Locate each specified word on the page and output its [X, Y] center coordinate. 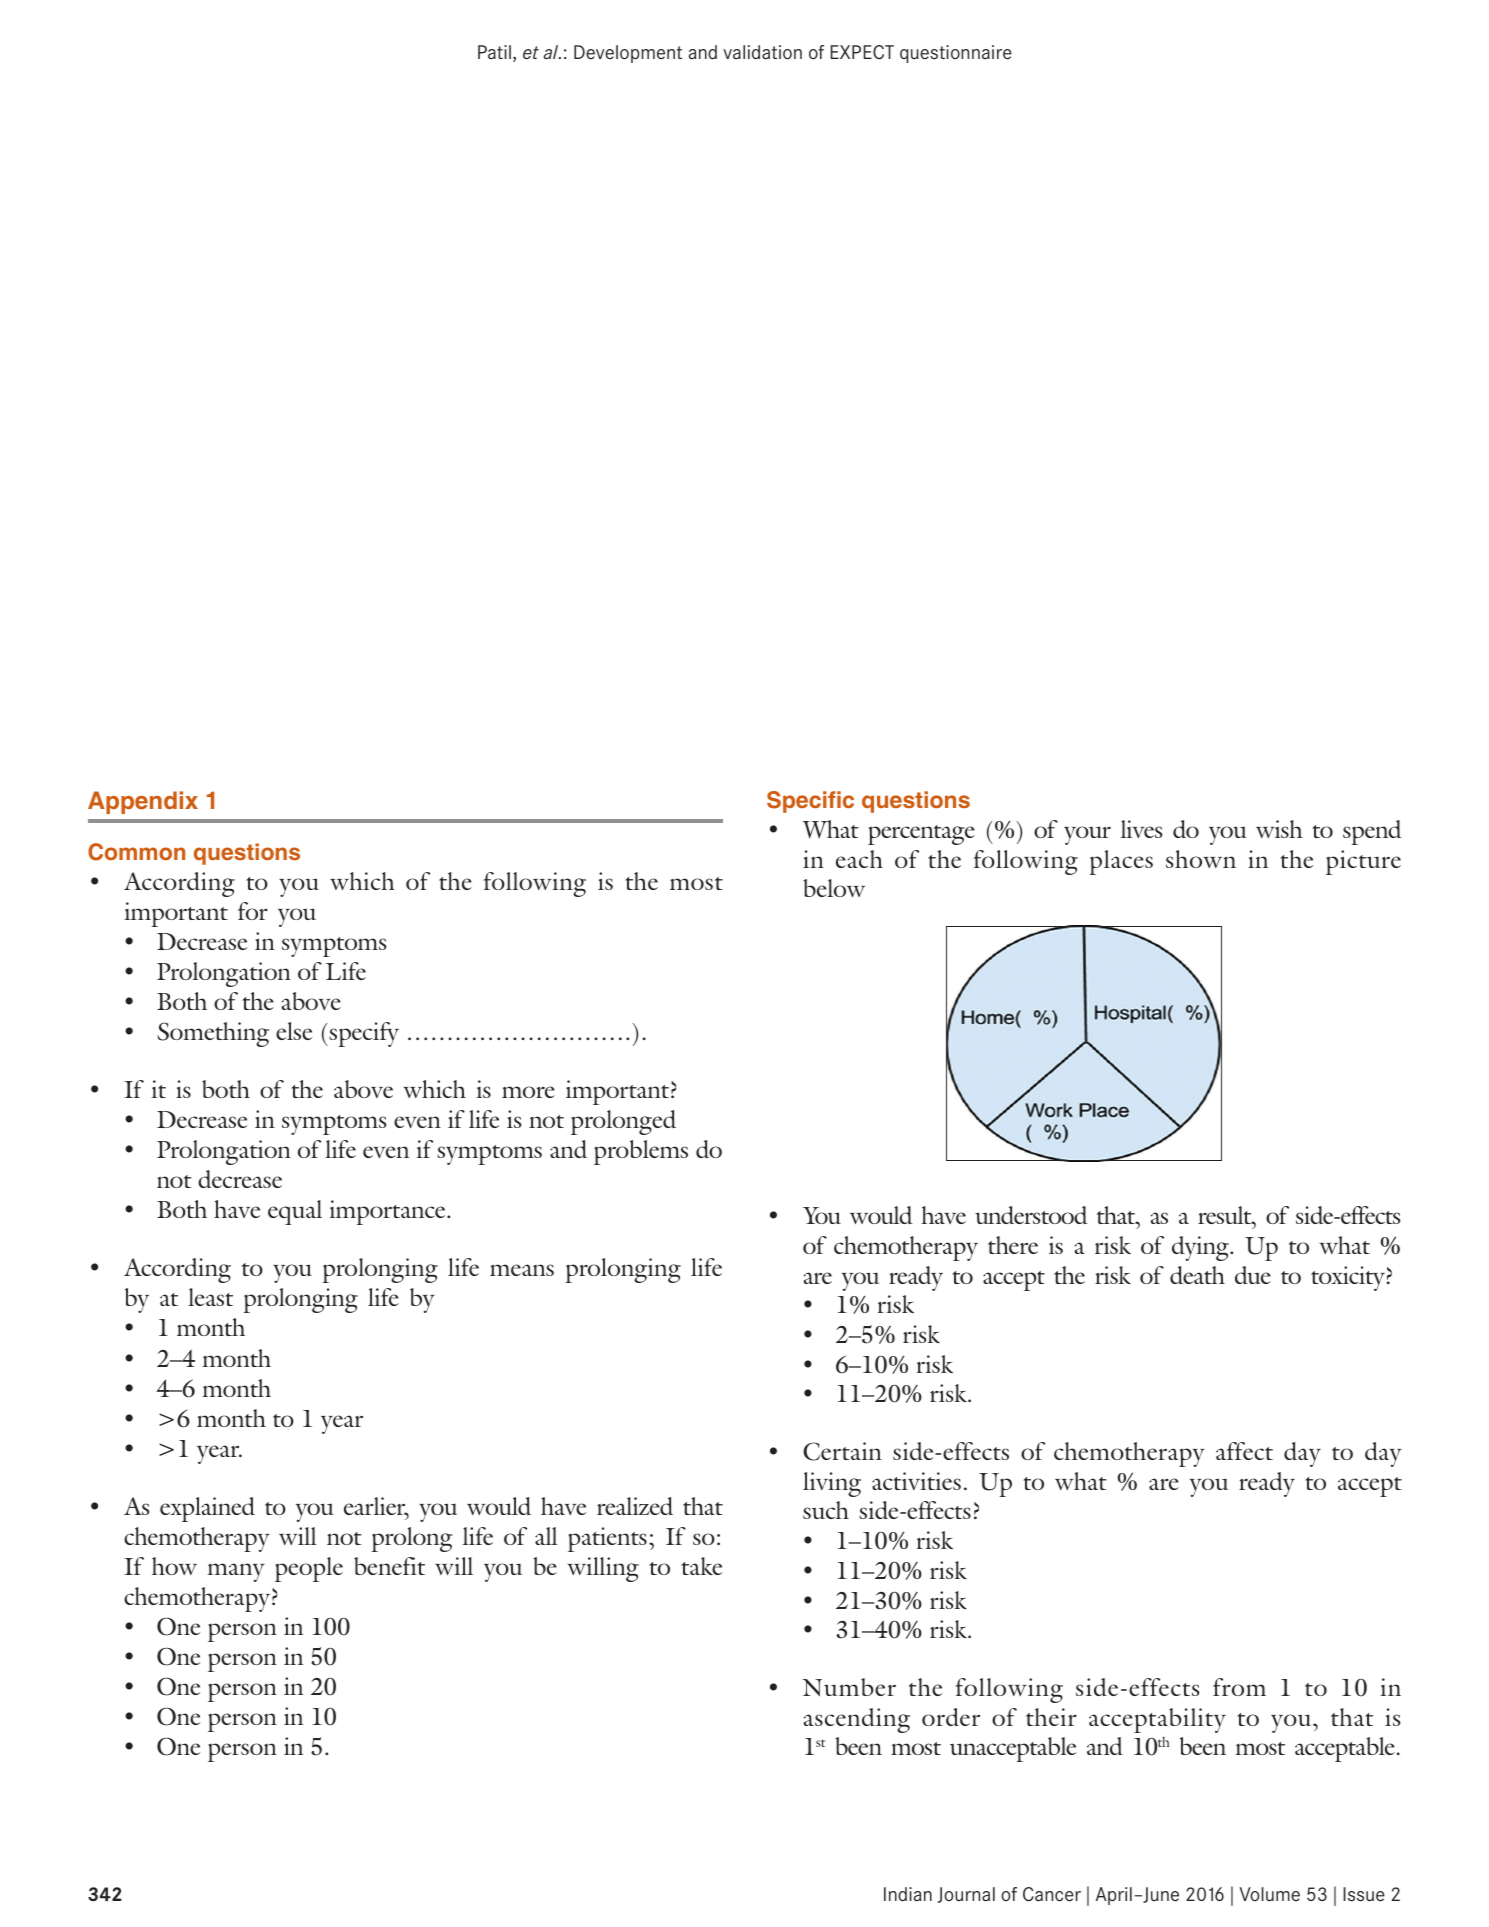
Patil [494, 52]
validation [762, 52]
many [236, 1572]
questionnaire [956, 54]
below [834, 888]
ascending [857, 1720]
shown [1201, 859]
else [294, 1031]
